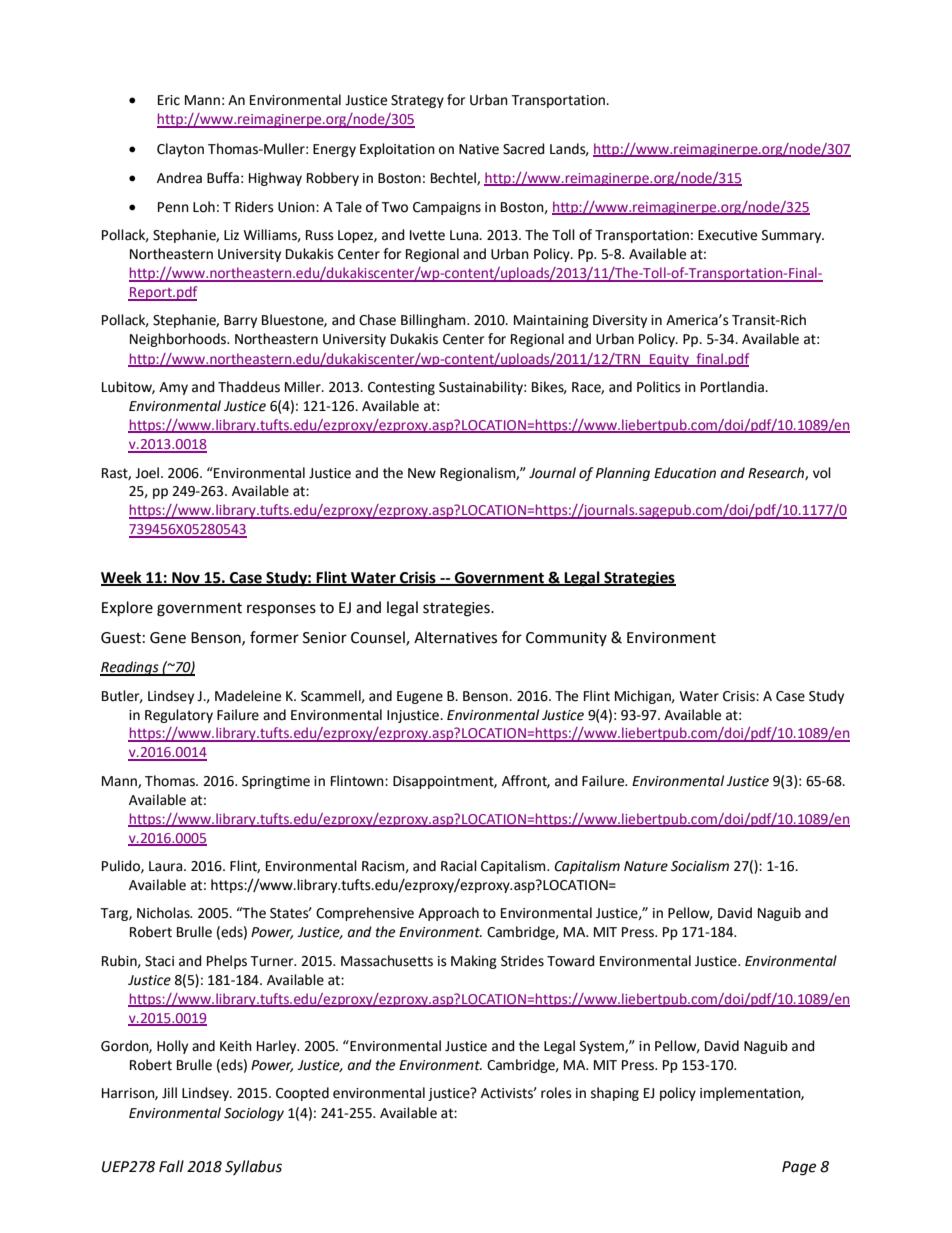 The image size is (952, 1233). Describe the element at coordinates (733, 387) in the screenshot. I see `Portlandia` at that location.
